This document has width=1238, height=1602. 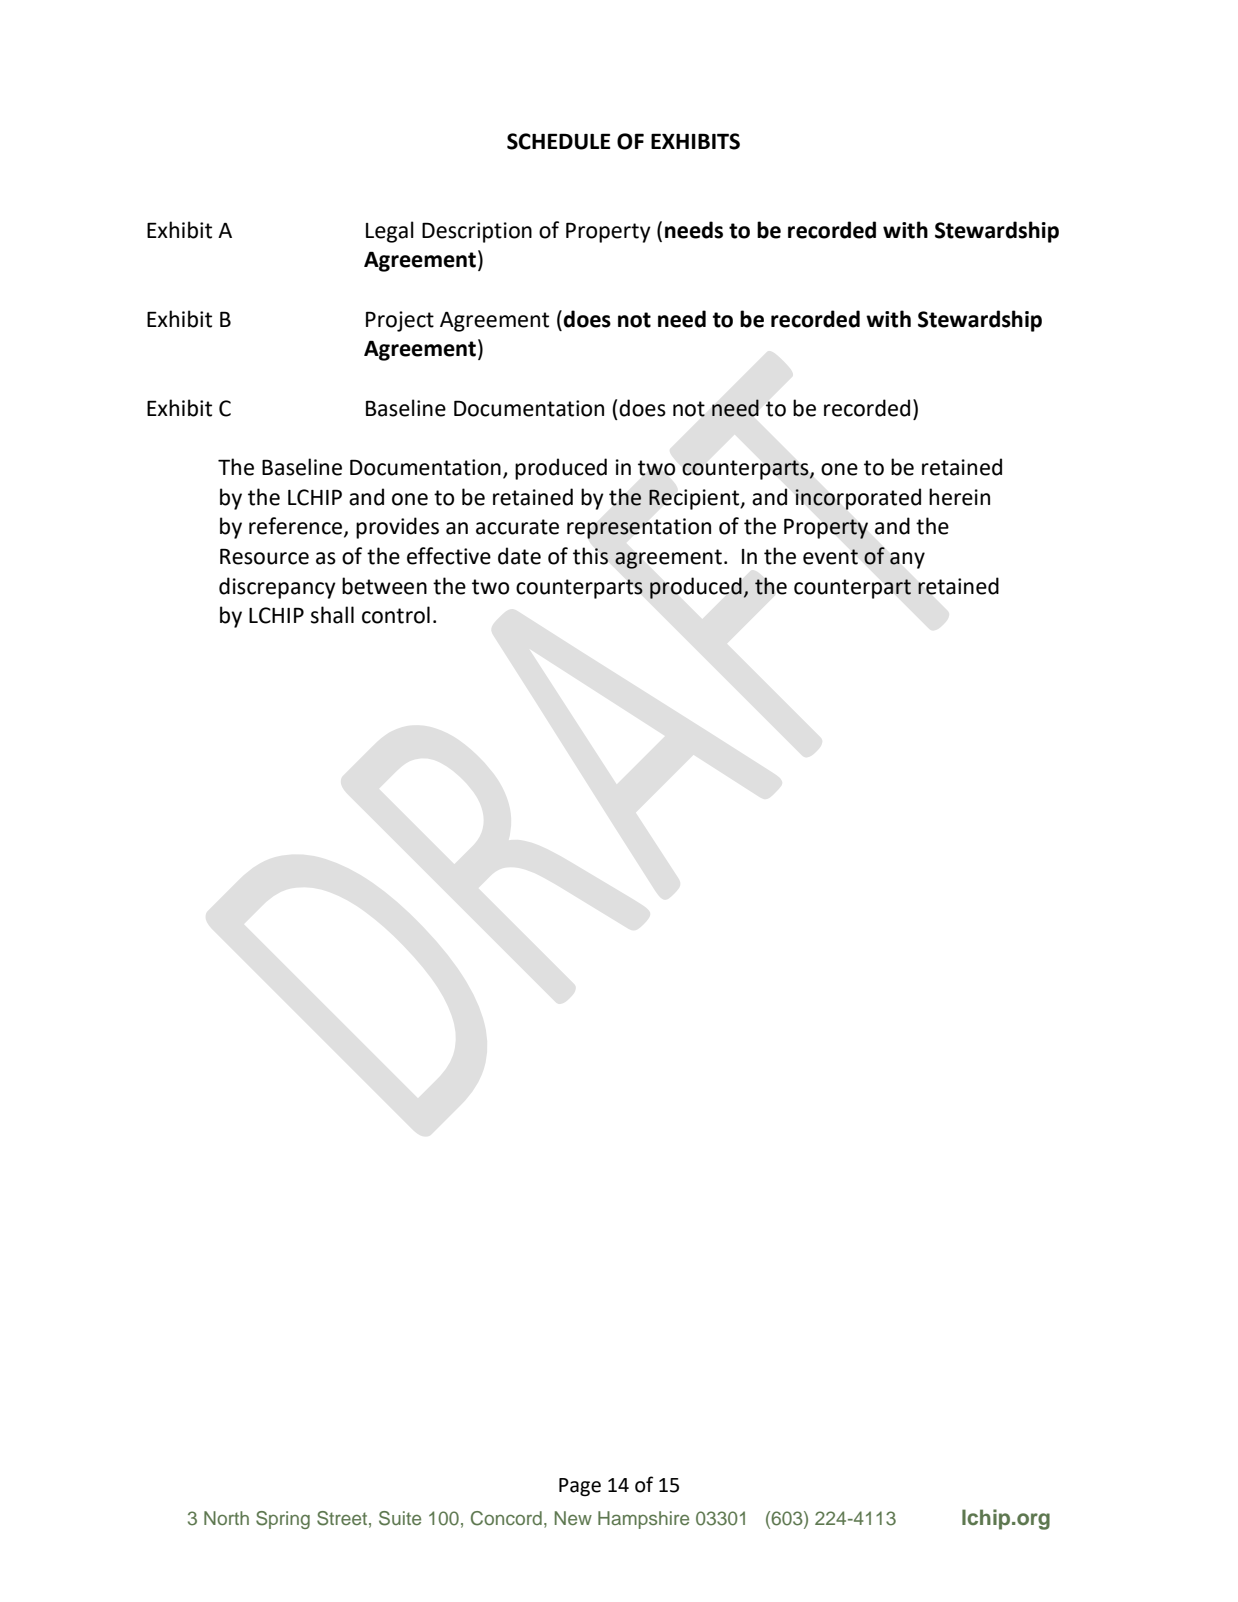 What do you see at coordinates (332, 615) in the document?
I see `shall` at bounding box center [332, 615].
